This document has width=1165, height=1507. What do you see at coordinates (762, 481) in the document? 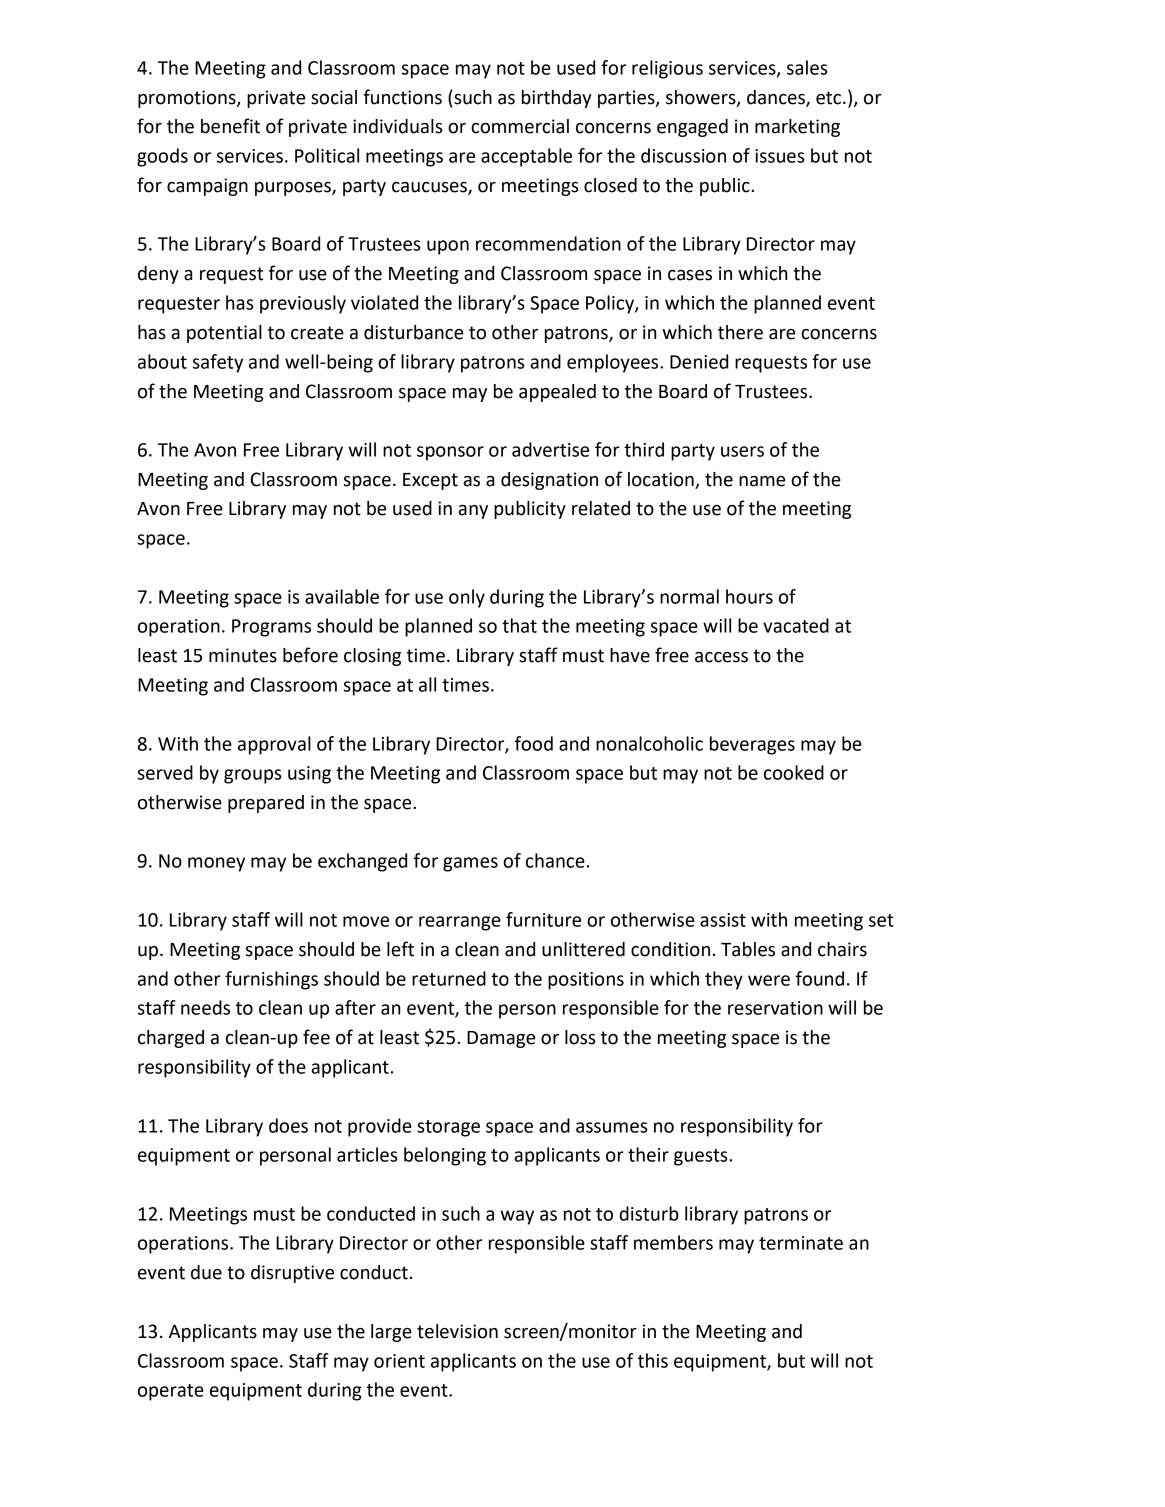
I see `name` at bounding box center [762, 481].
